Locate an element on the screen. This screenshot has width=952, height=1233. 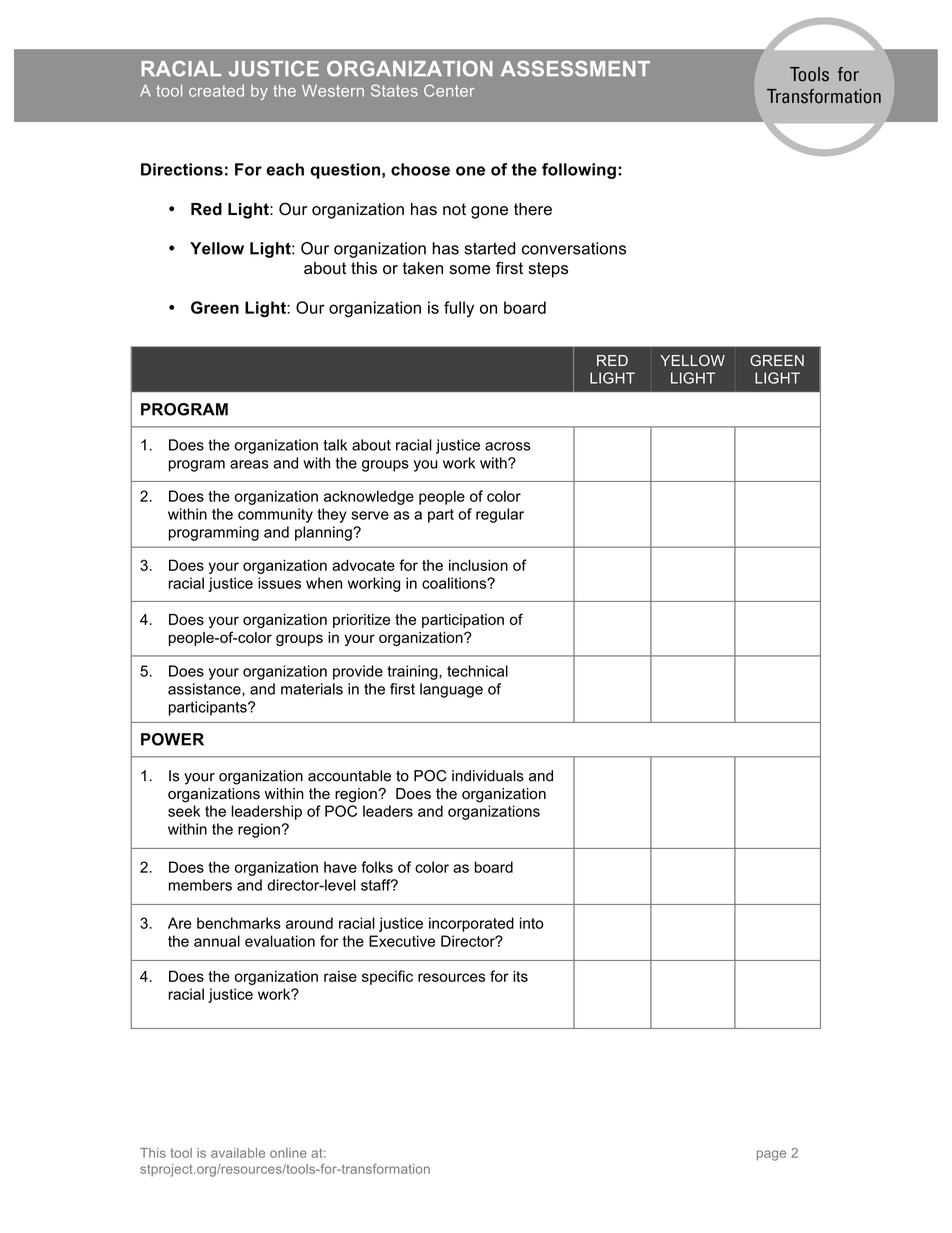
Center is located at coordinates (449, 90).
